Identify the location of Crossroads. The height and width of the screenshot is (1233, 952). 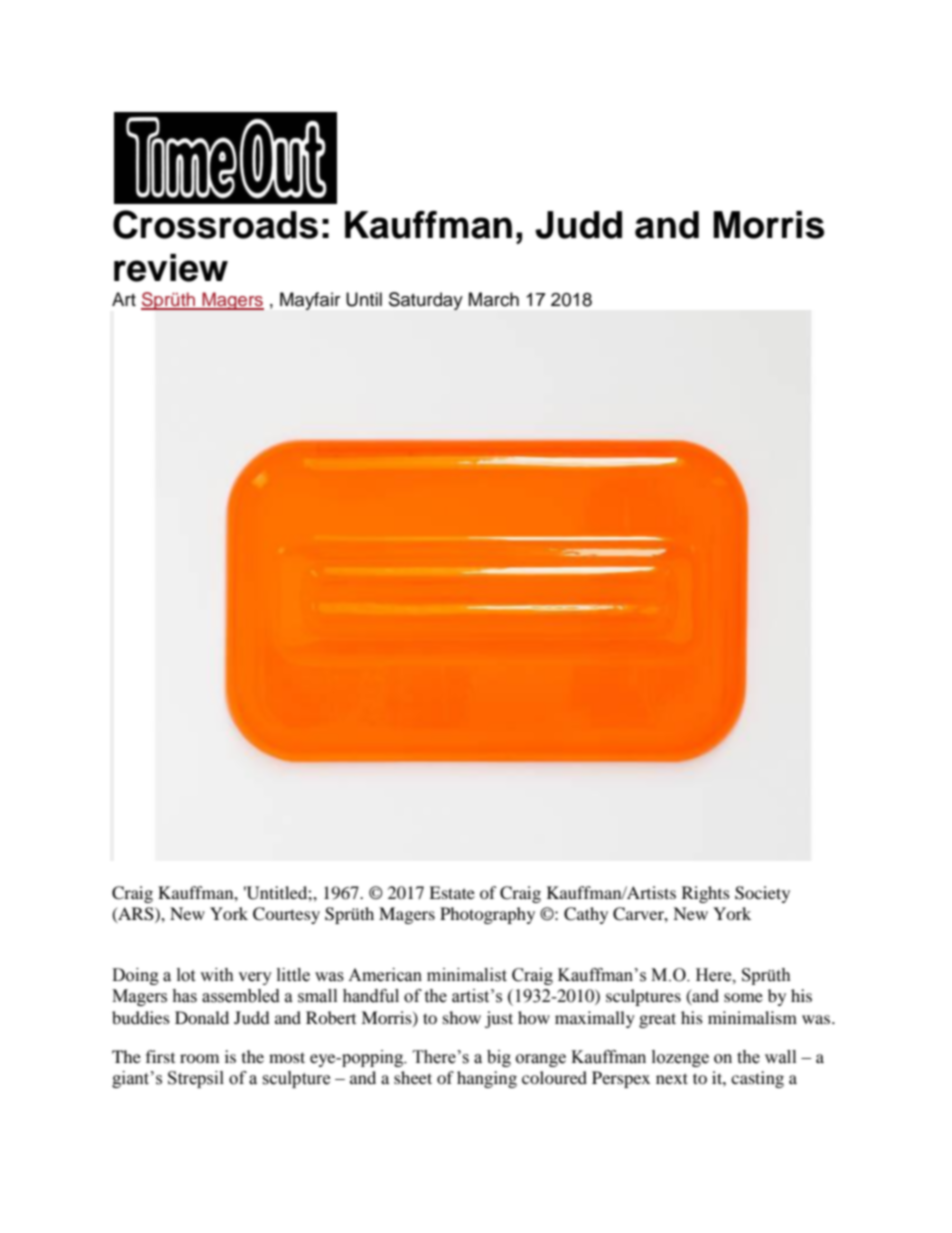
(215, 224).
